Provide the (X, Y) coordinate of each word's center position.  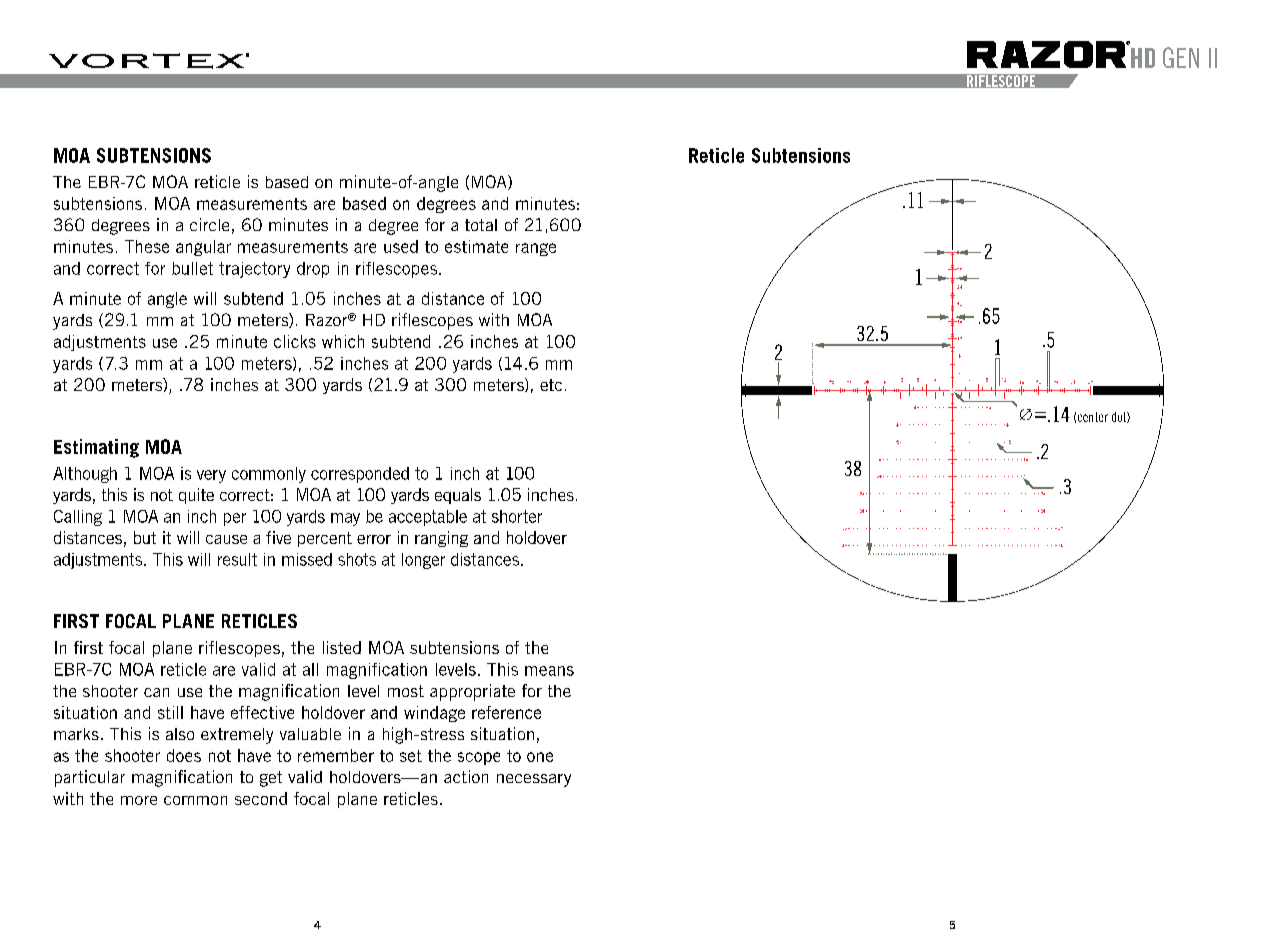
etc (551, 385)
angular (203, 248)
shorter (517, 516)
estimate (476, 246)
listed (342, 647)
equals (458, 496)
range (536, 249)
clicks (295, 341)
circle (209, 224)
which (343, 341)
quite (196, 496)
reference (506, 712)
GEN (1181, 57)
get (271, 779)
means (549, 671)
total (481, 225)
